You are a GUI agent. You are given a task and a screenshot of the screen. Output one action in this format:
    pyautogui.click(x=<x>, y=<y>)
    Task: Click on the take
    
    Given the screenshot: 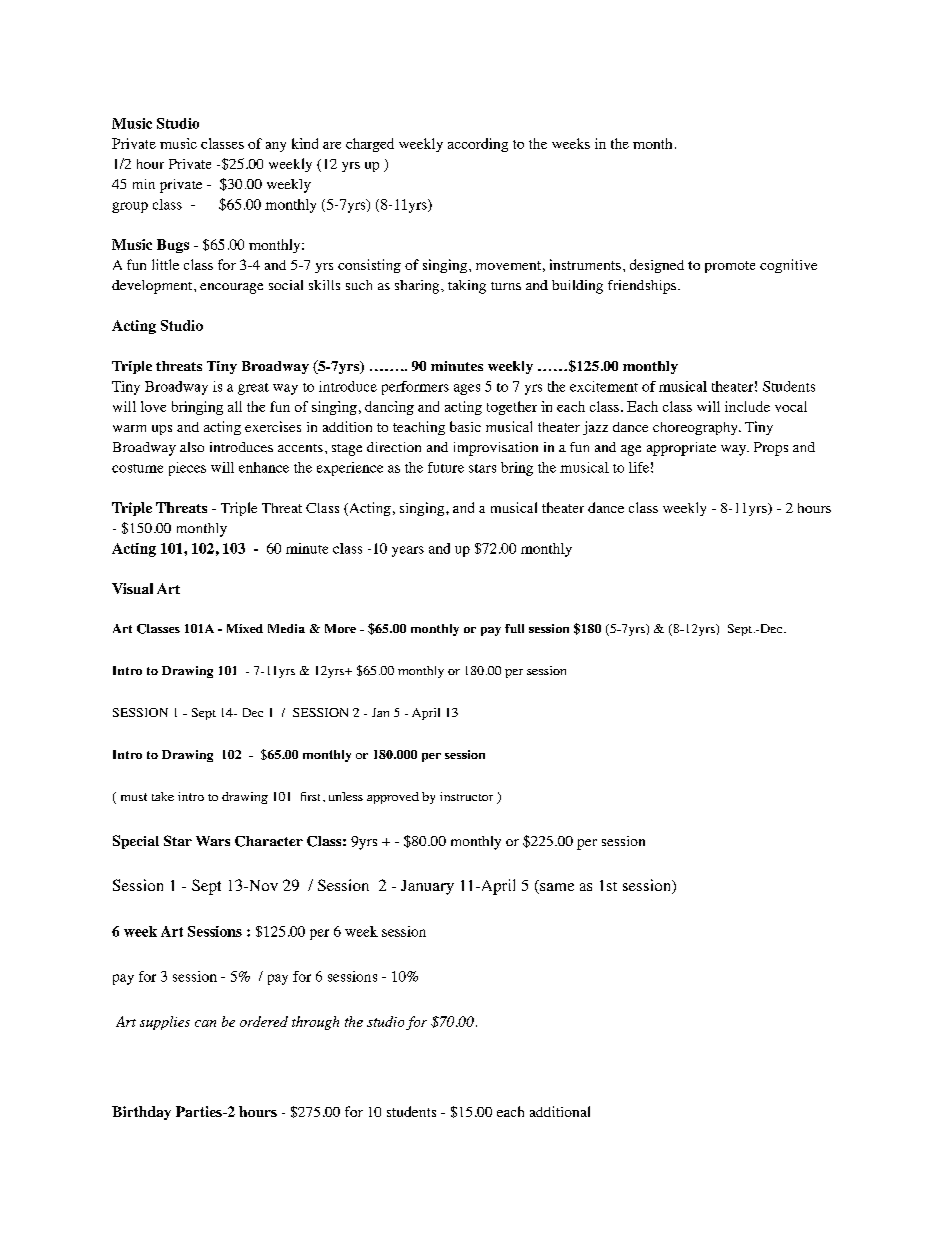 What is the action you would take?
    pyautogui.click(x=163, y=796)
